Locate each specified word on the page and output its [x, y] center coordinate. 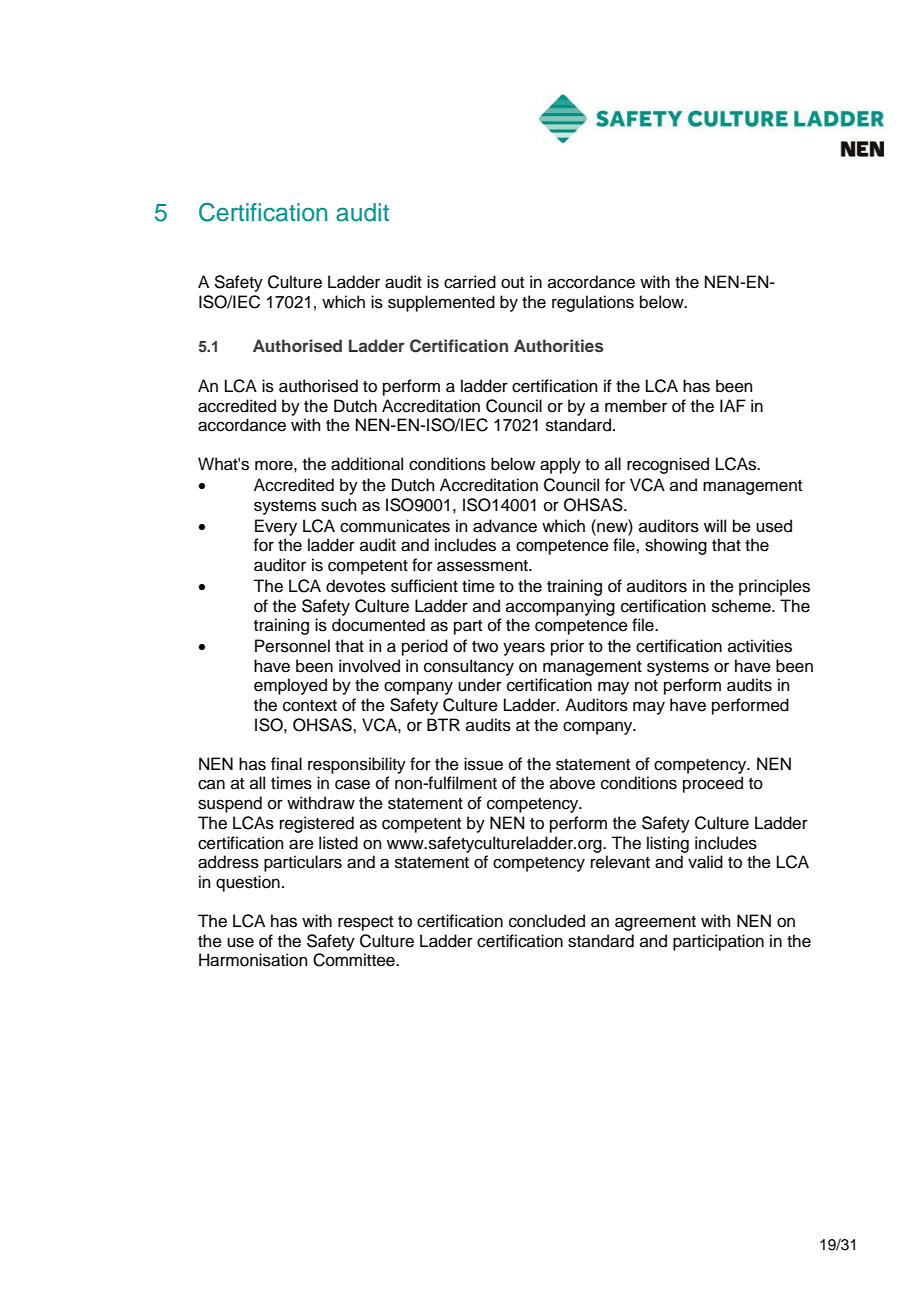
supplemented [441, 303]
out [512, 283]
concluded [547, 921]
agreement [655, 923]
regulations [593, 303]
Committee [355, 960]
